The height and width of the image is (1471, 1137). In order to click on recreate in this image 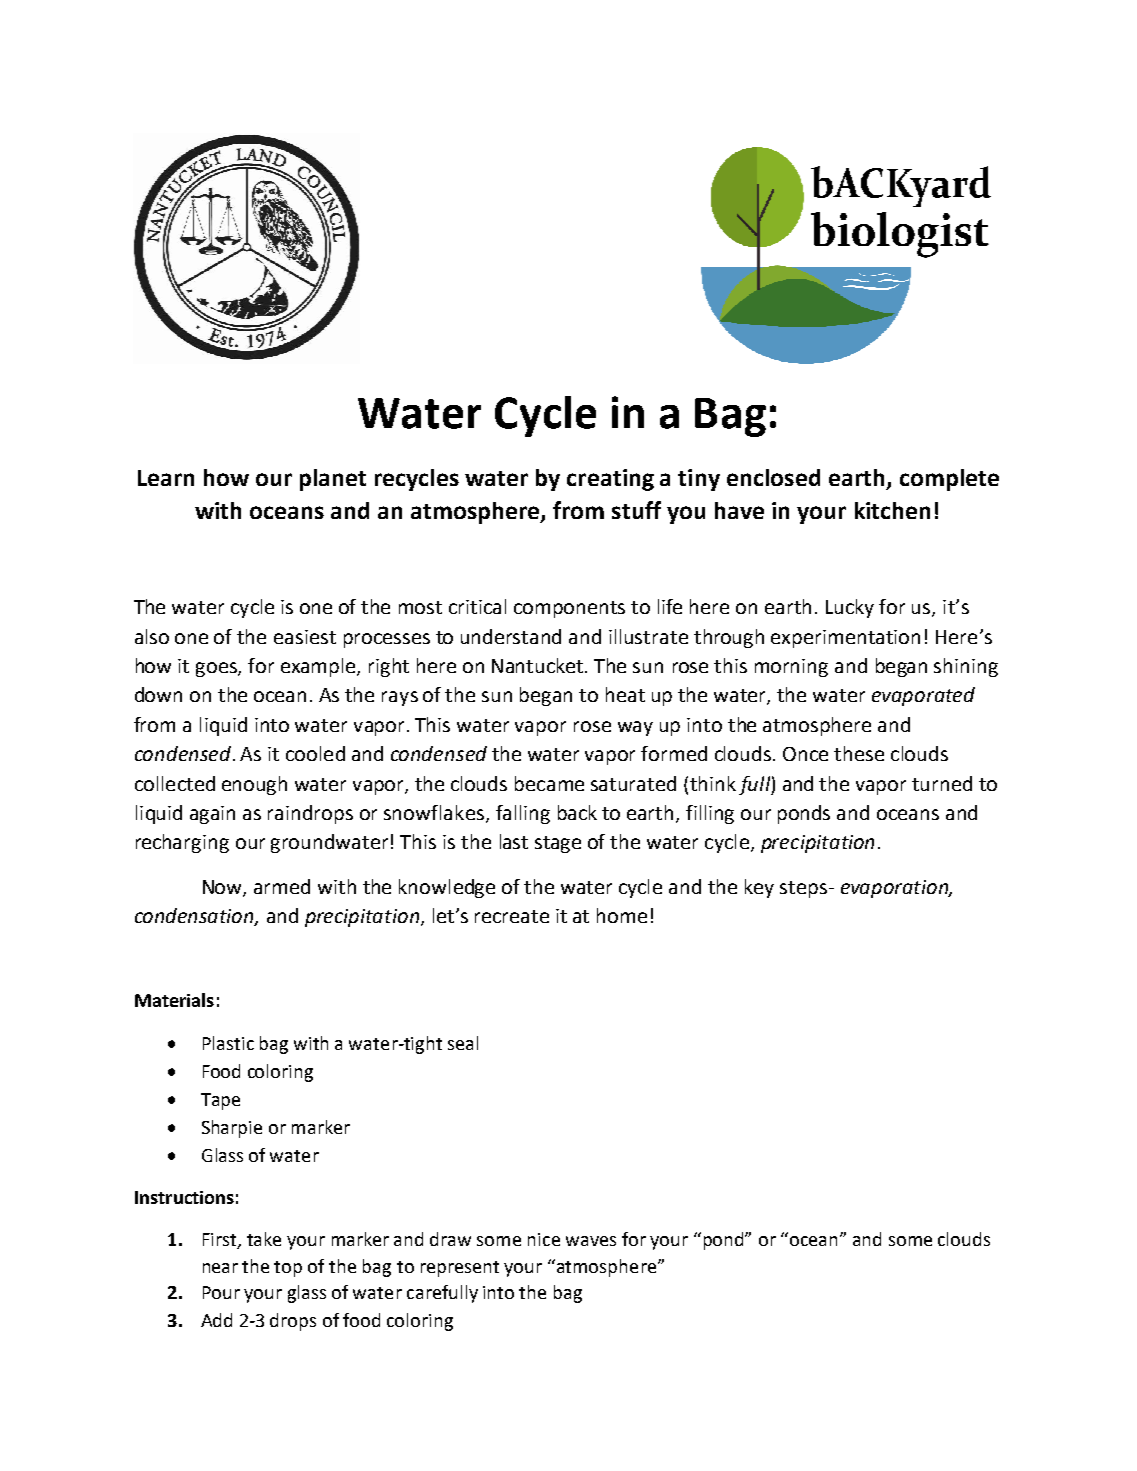, I will do `click(512, 916)`.
